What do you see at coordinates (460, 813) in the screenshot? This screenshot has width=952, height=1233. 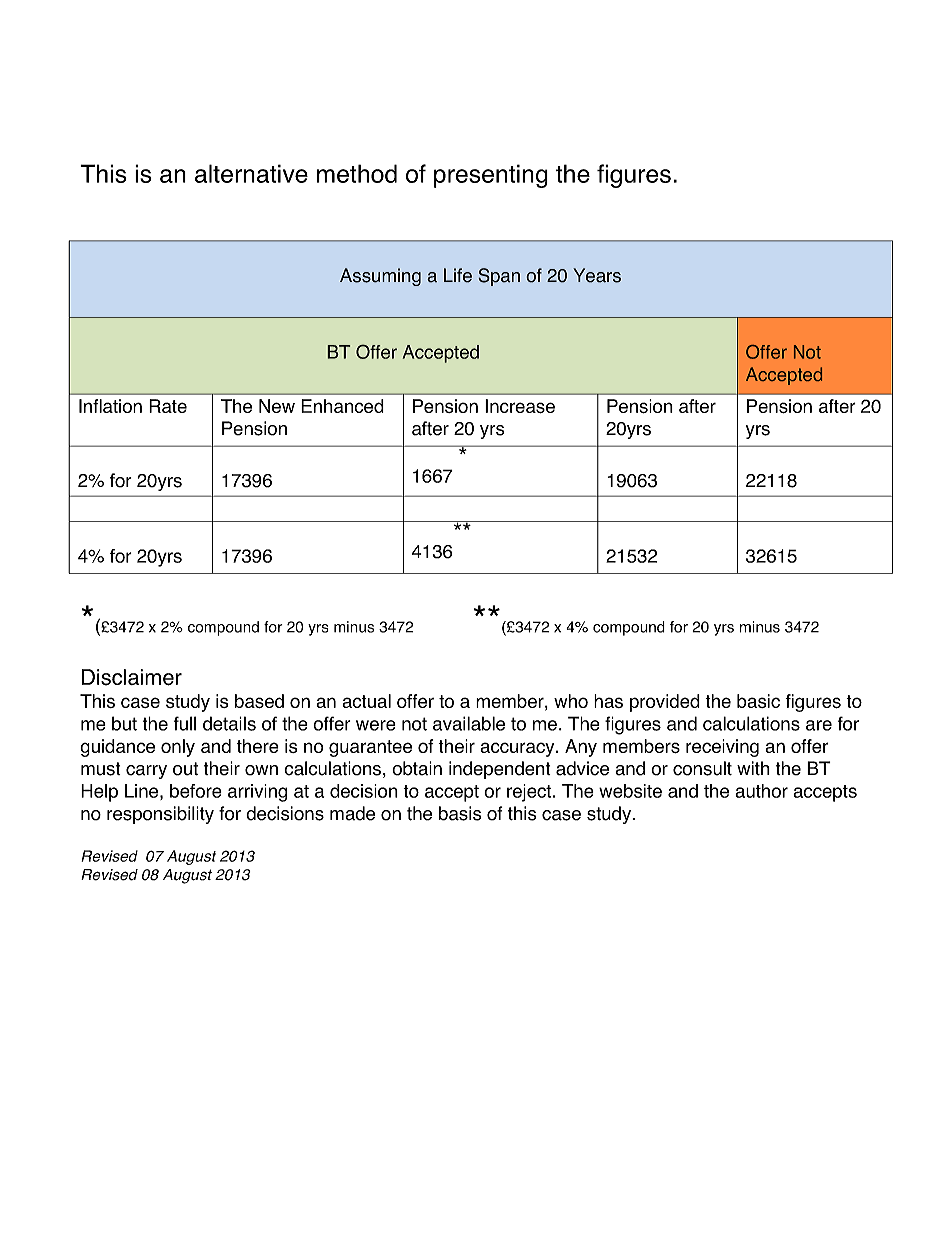 I see `basis` at bounding box center [460, 813].
